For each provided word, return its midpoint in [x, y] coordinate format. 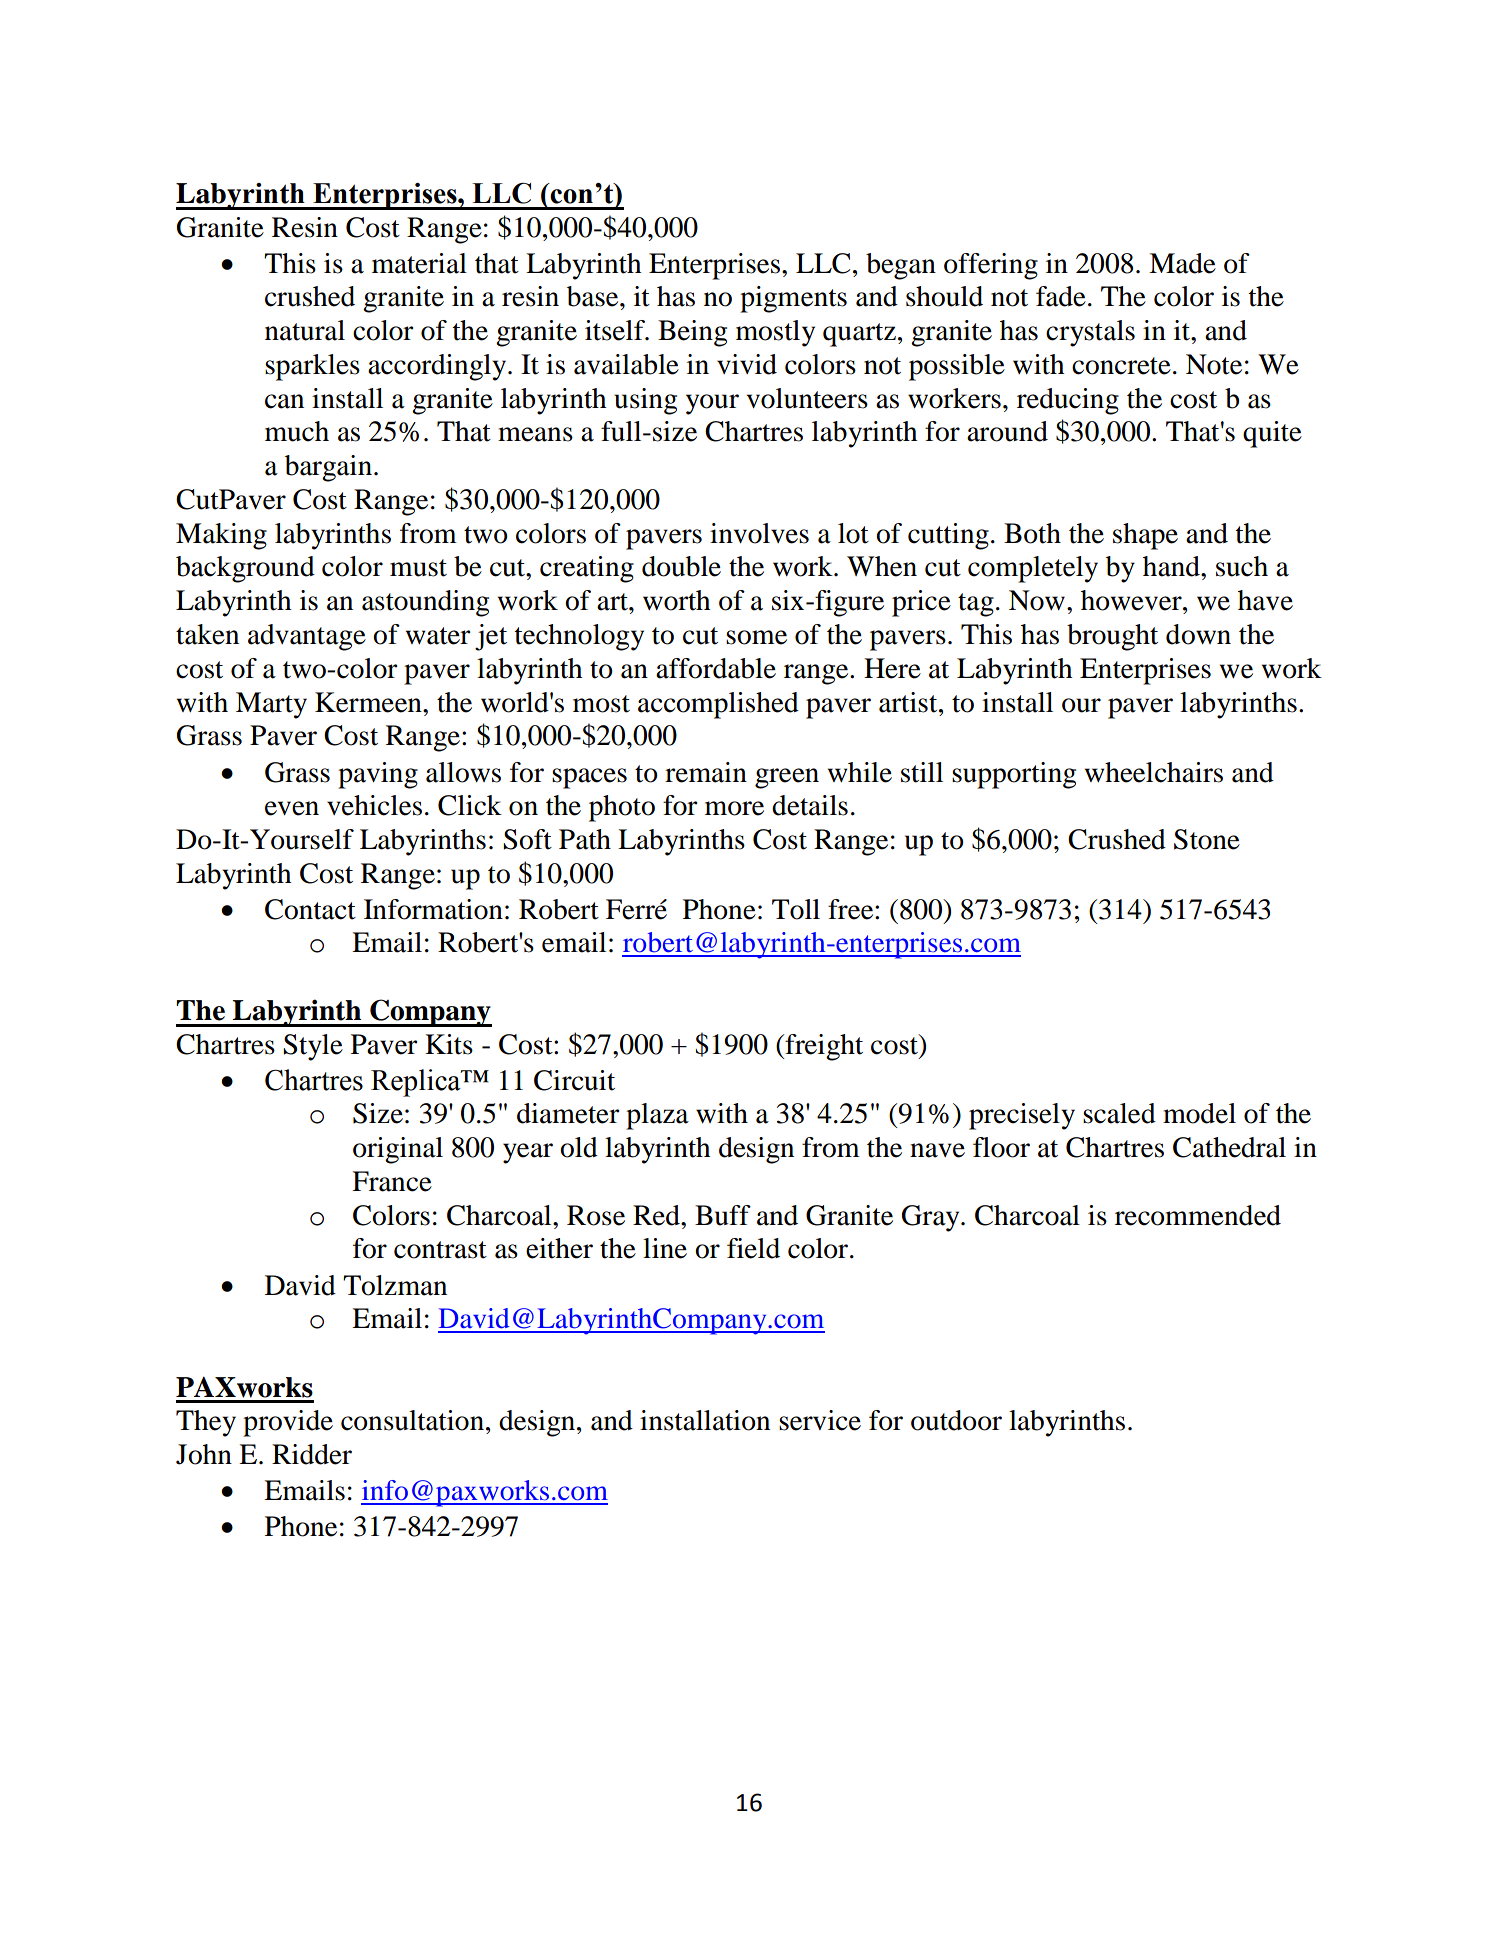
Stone [1207, 839]
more [734, 808]
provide [288, 1423]
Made [1182, 263]
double [681, 566]
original [398, 1150]
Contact [310, 909]
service [820, 1420]
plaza [657, 1116]
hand [1172, 566]
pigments [793, 299]
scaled [1119, 1113]
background [245, 569]
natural [305, 330]
